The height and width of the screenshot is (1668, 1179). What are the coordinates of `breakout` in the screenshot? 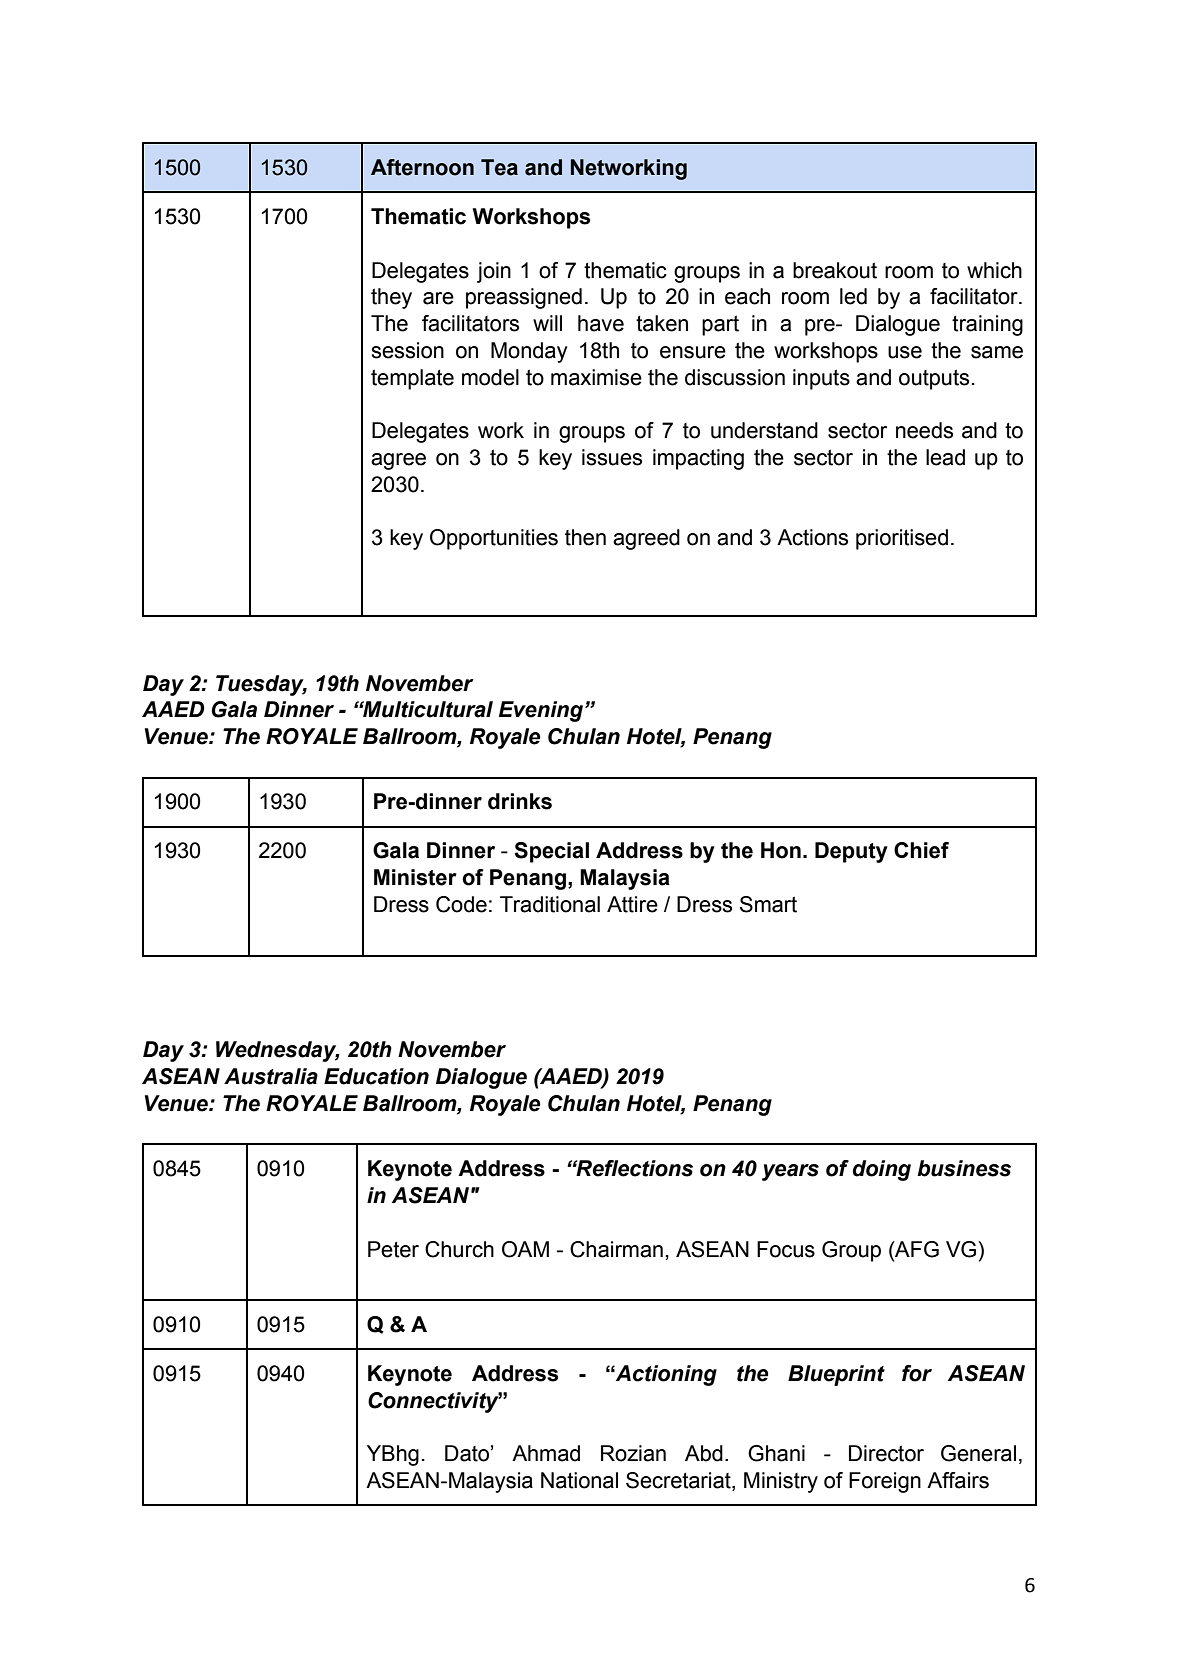 It's located at (835, 270).
